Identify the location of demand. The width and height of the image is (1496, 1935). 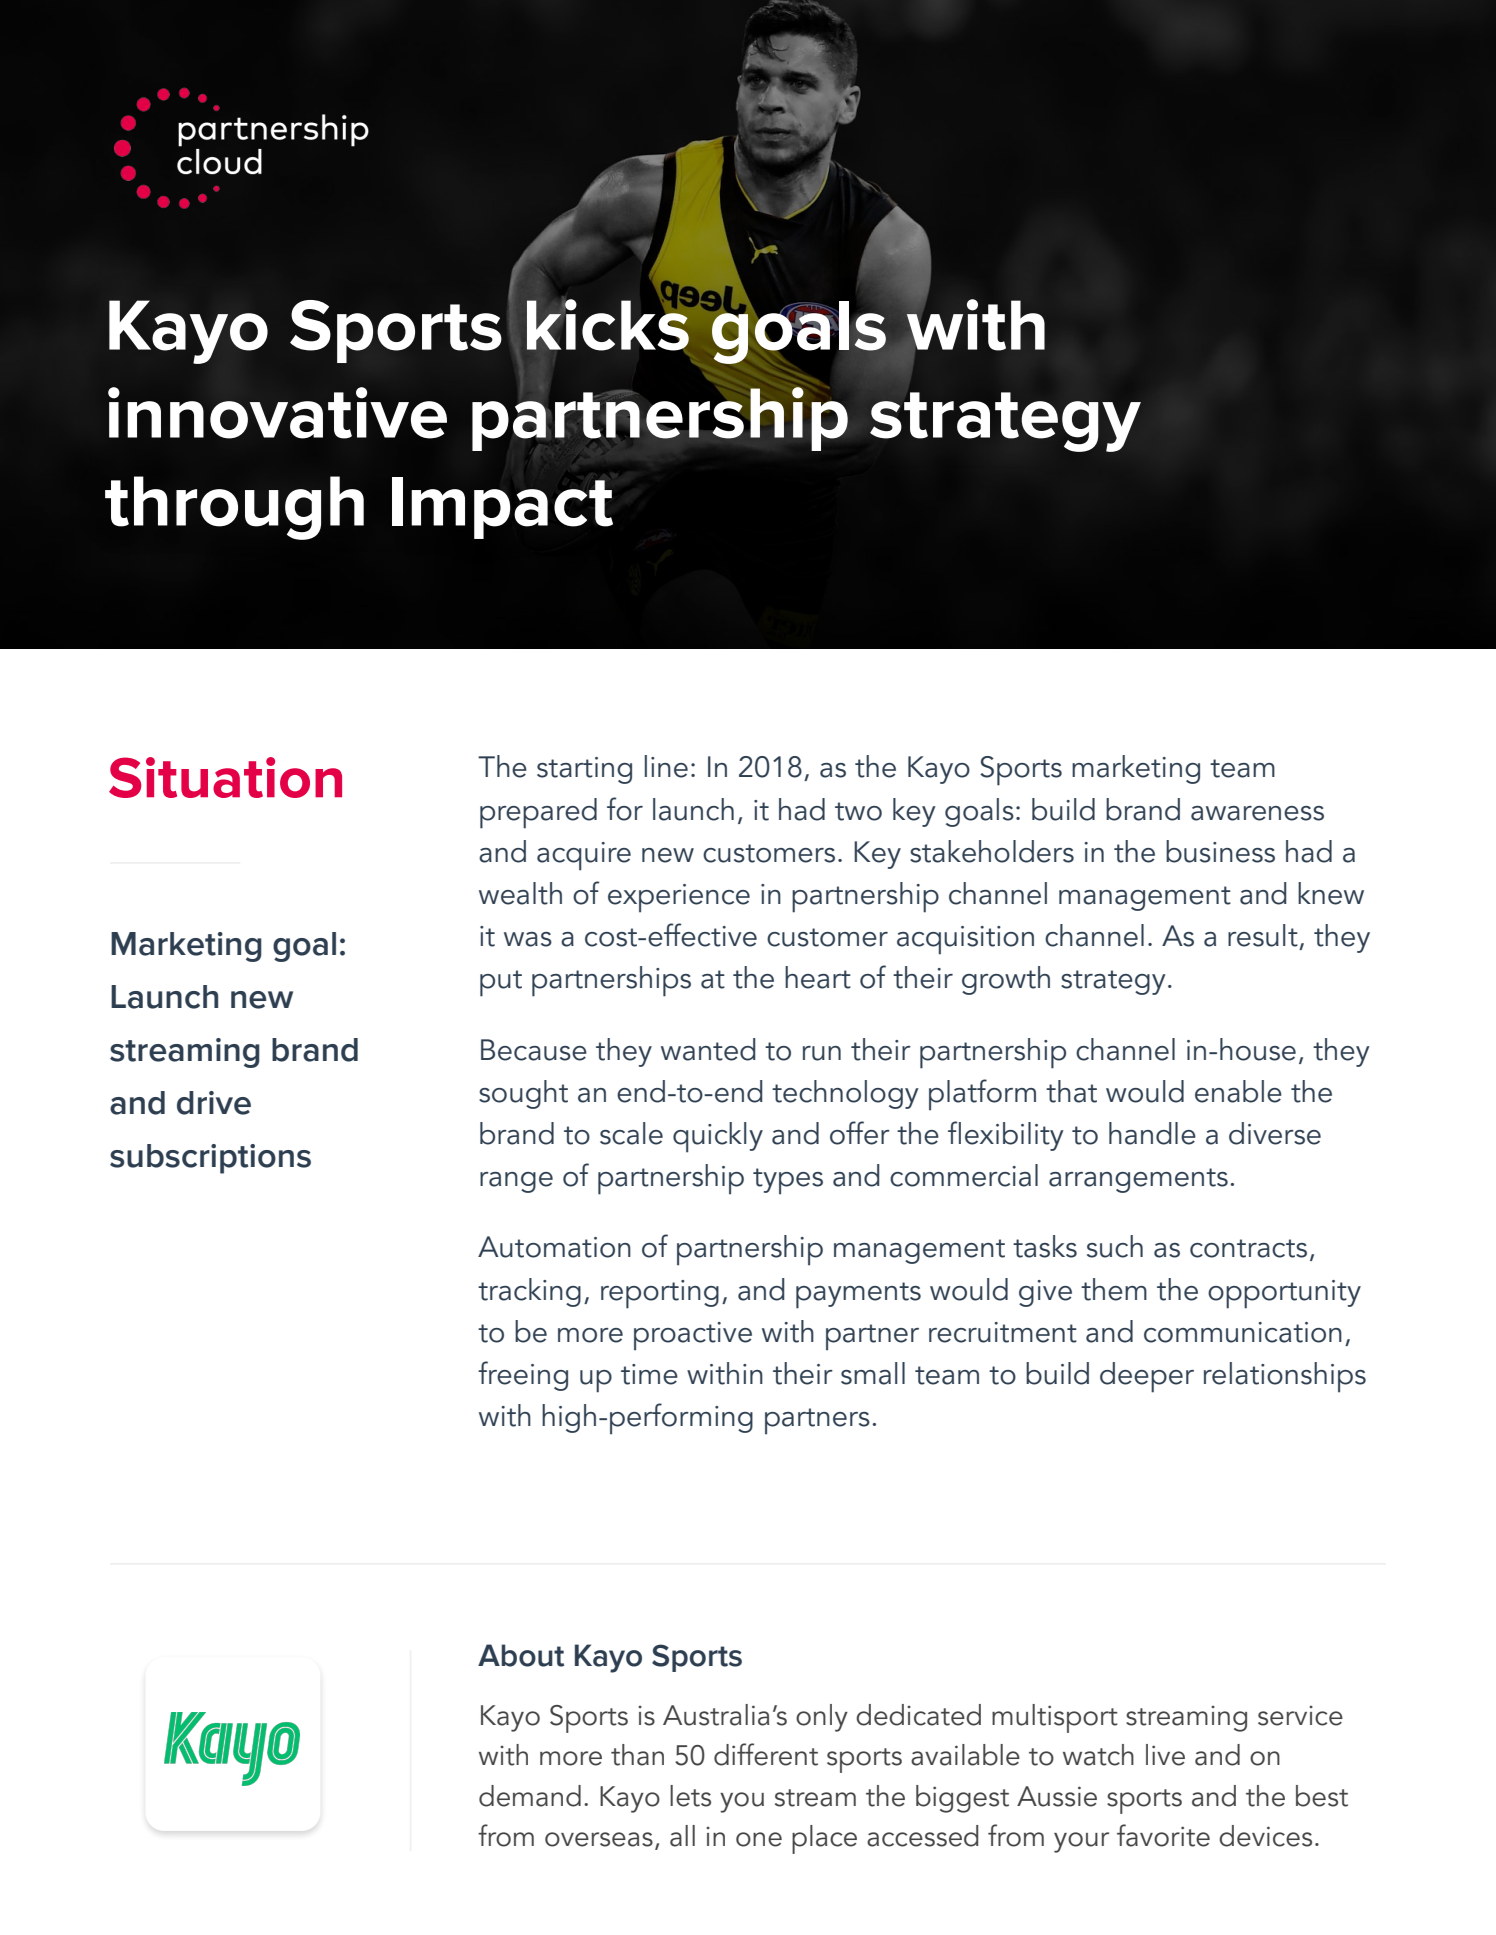
(530, 1796).
